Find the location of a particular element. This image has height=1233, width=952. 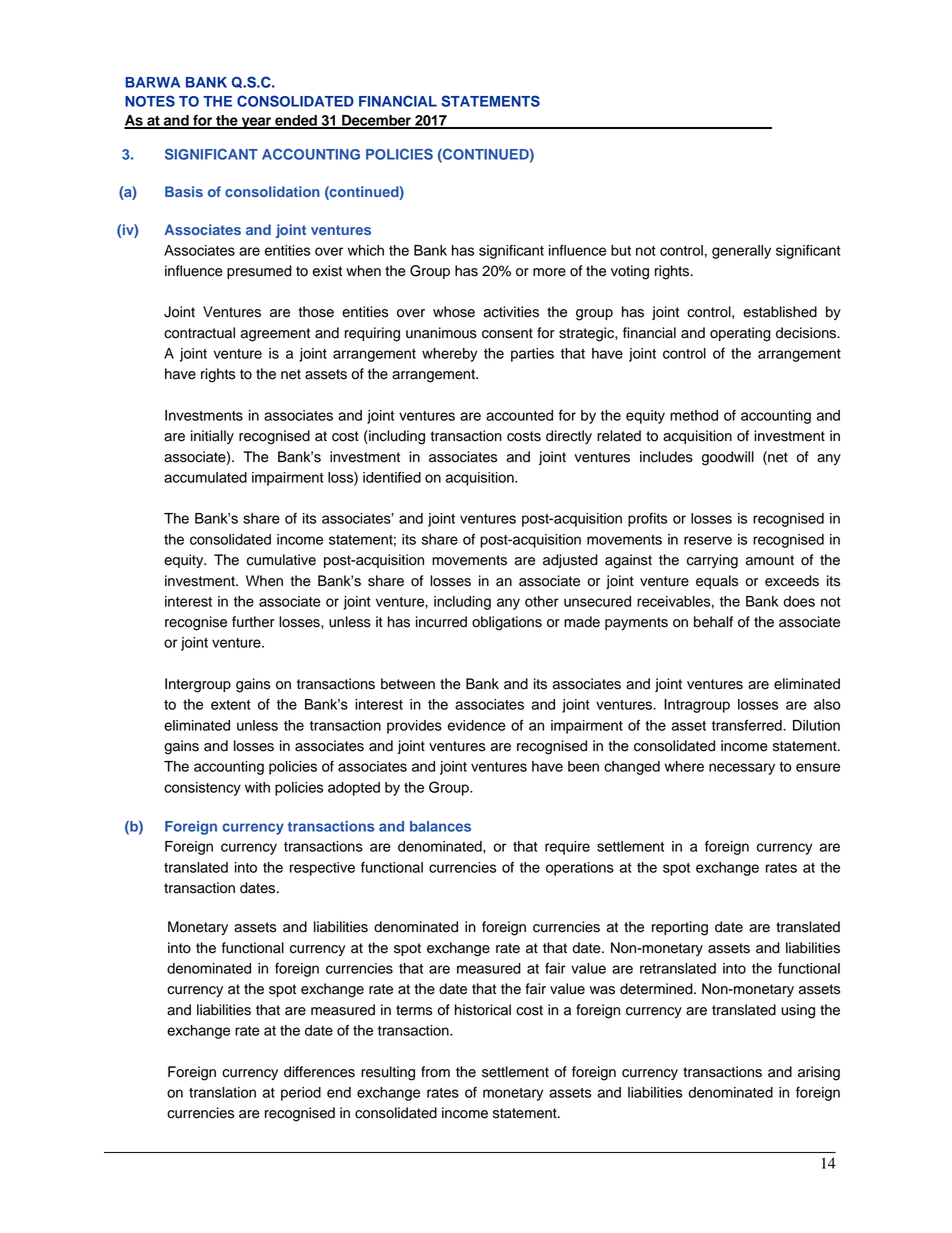

obligations is located at coordinates (507, 623).
